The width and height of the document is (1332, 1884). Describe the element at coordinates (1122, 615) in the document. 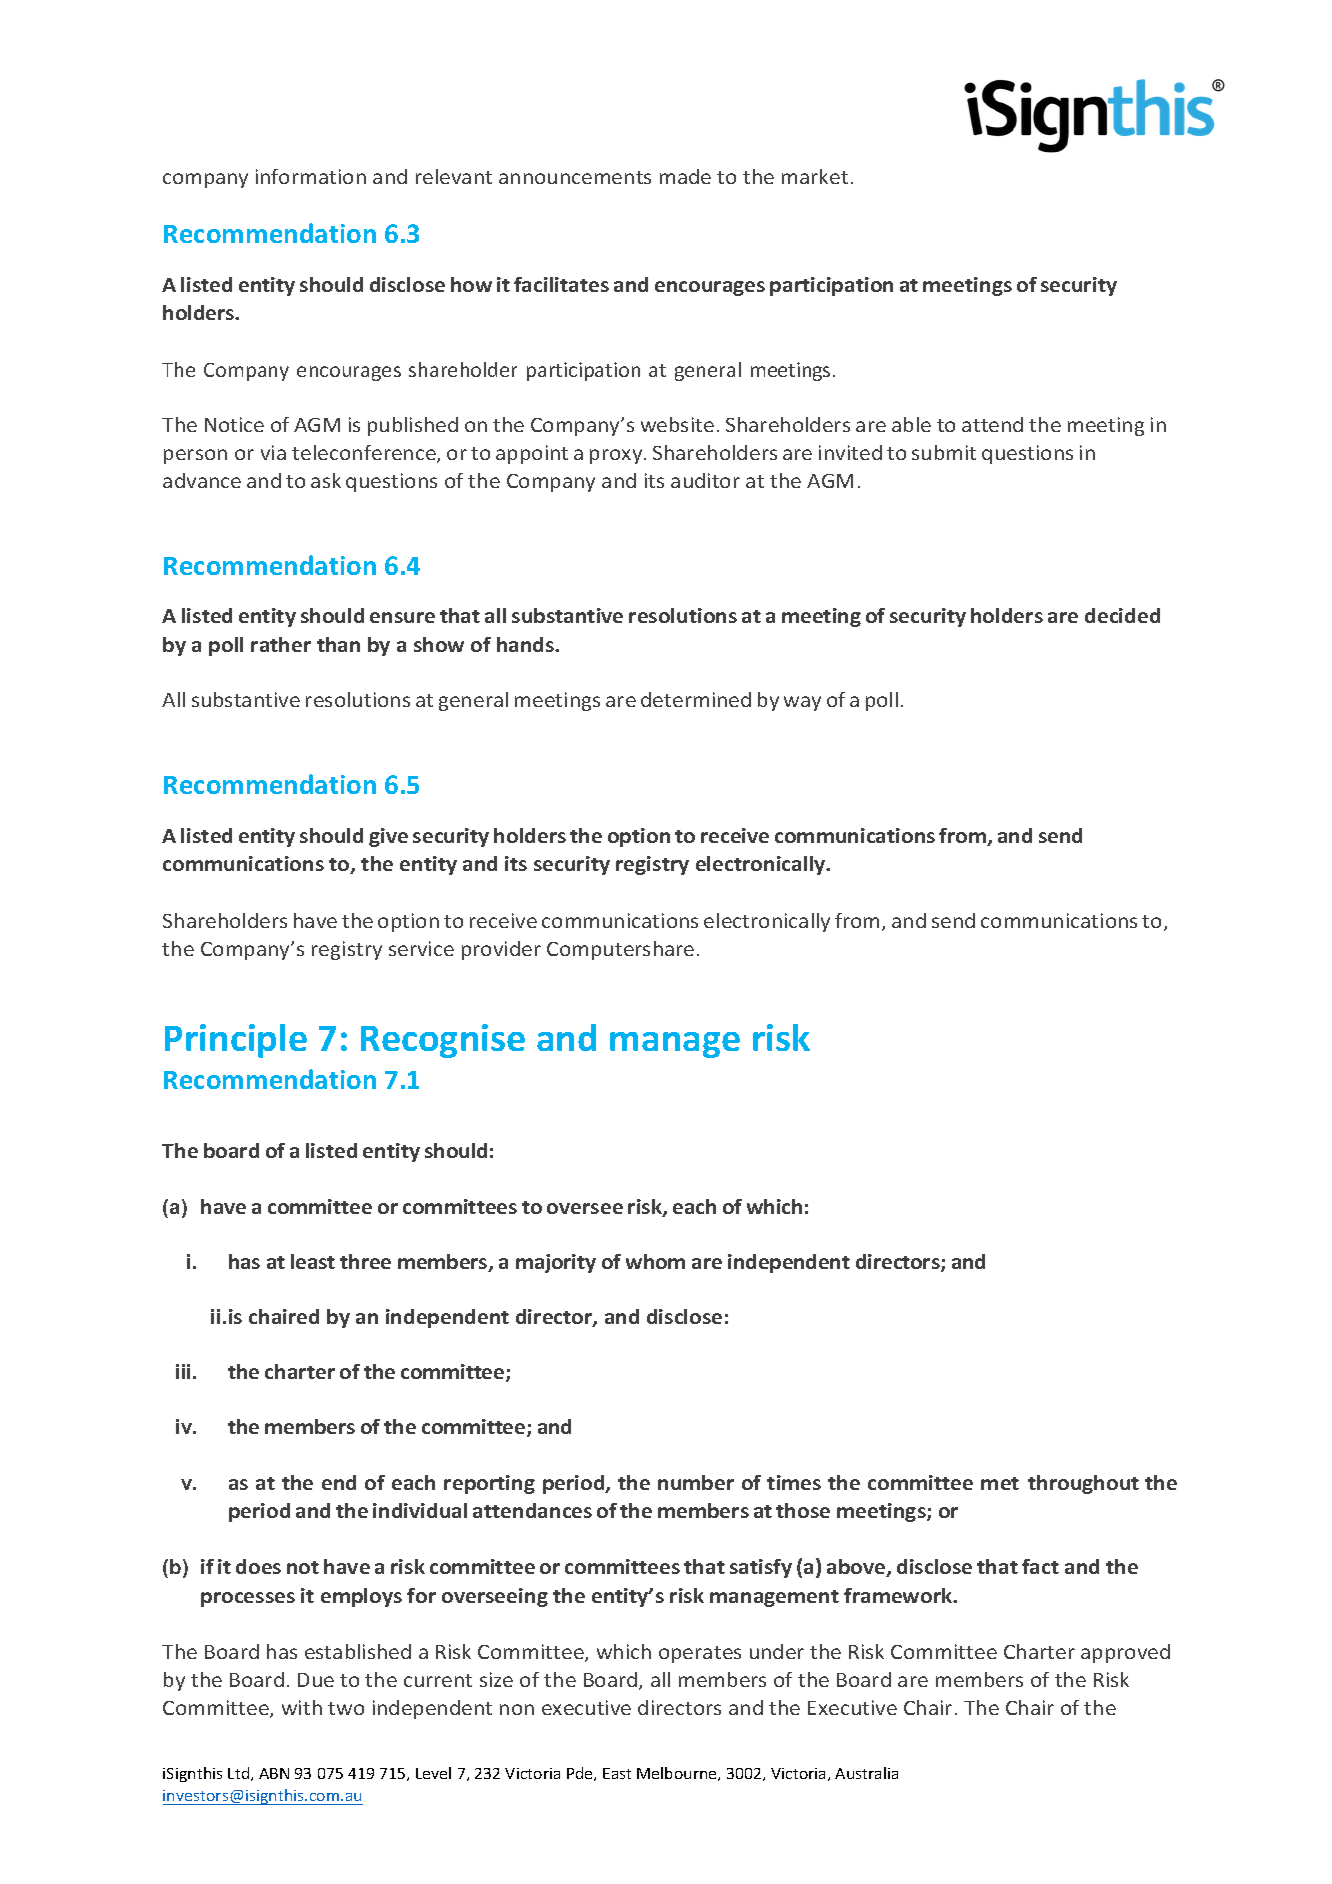

I see `decided` at that location.
